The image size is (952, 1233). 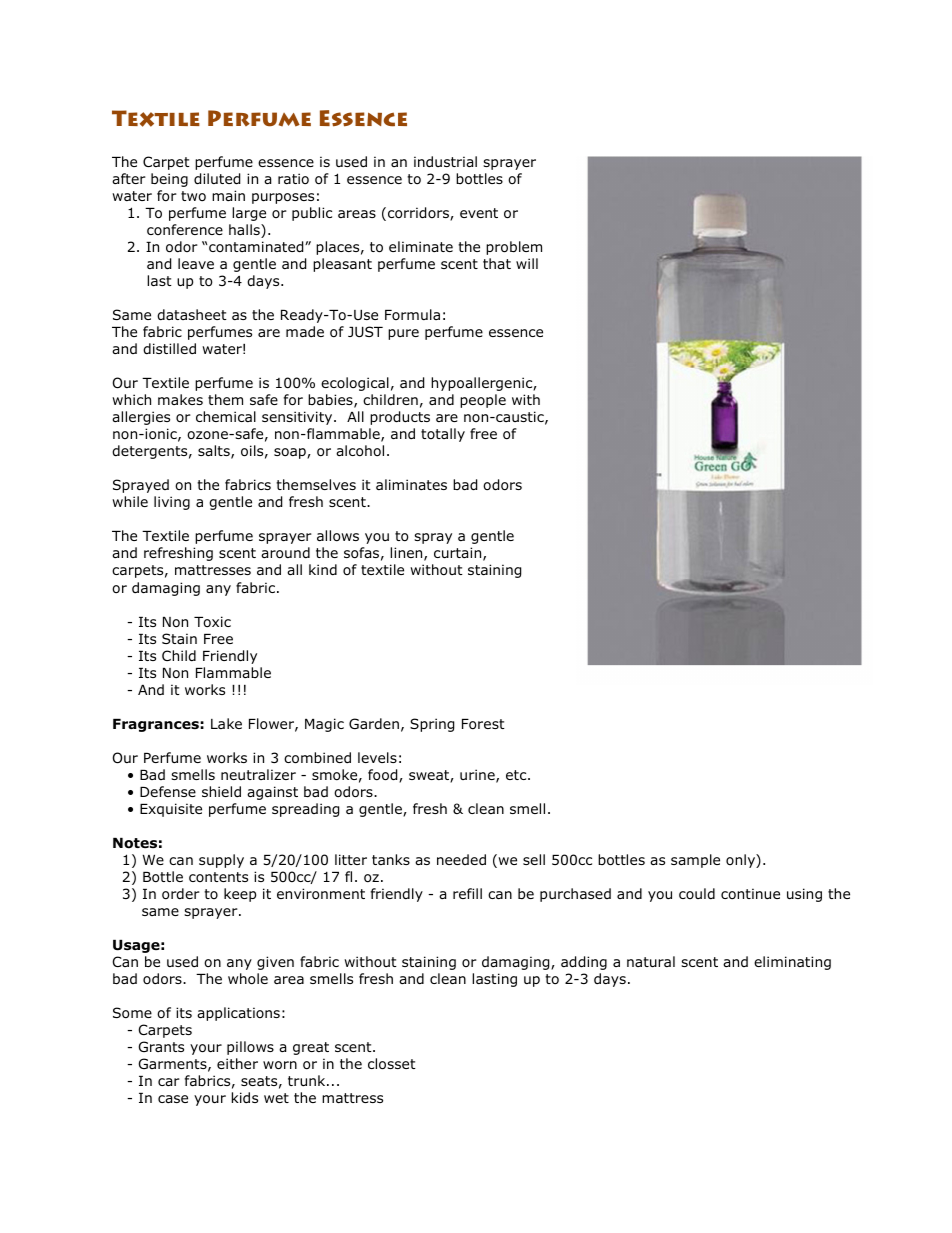 What do you see at coordinates (212, 621) in the screenshot?
I see `Toxic` at bounding box center [212, 621].
